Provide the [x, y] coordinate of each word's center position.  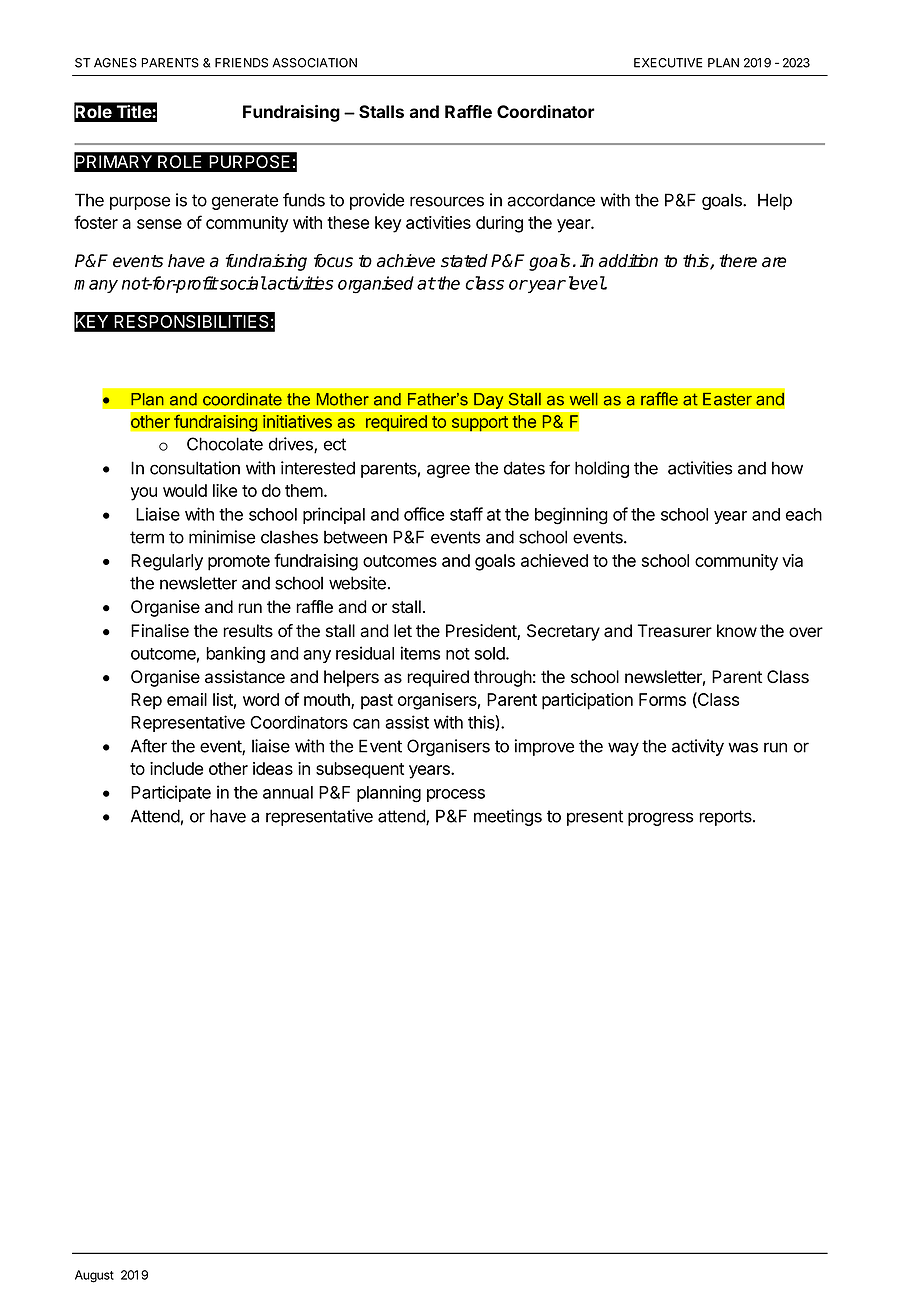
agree [448, 471]
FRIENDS [241, 63]
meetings [508, 817]
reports [726, 818]
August [94, 1276]
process [456, 795]
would [185, 490]
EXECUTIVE [668, 63]
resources [447, 201]
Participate [171, 793]
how [787, 468]
